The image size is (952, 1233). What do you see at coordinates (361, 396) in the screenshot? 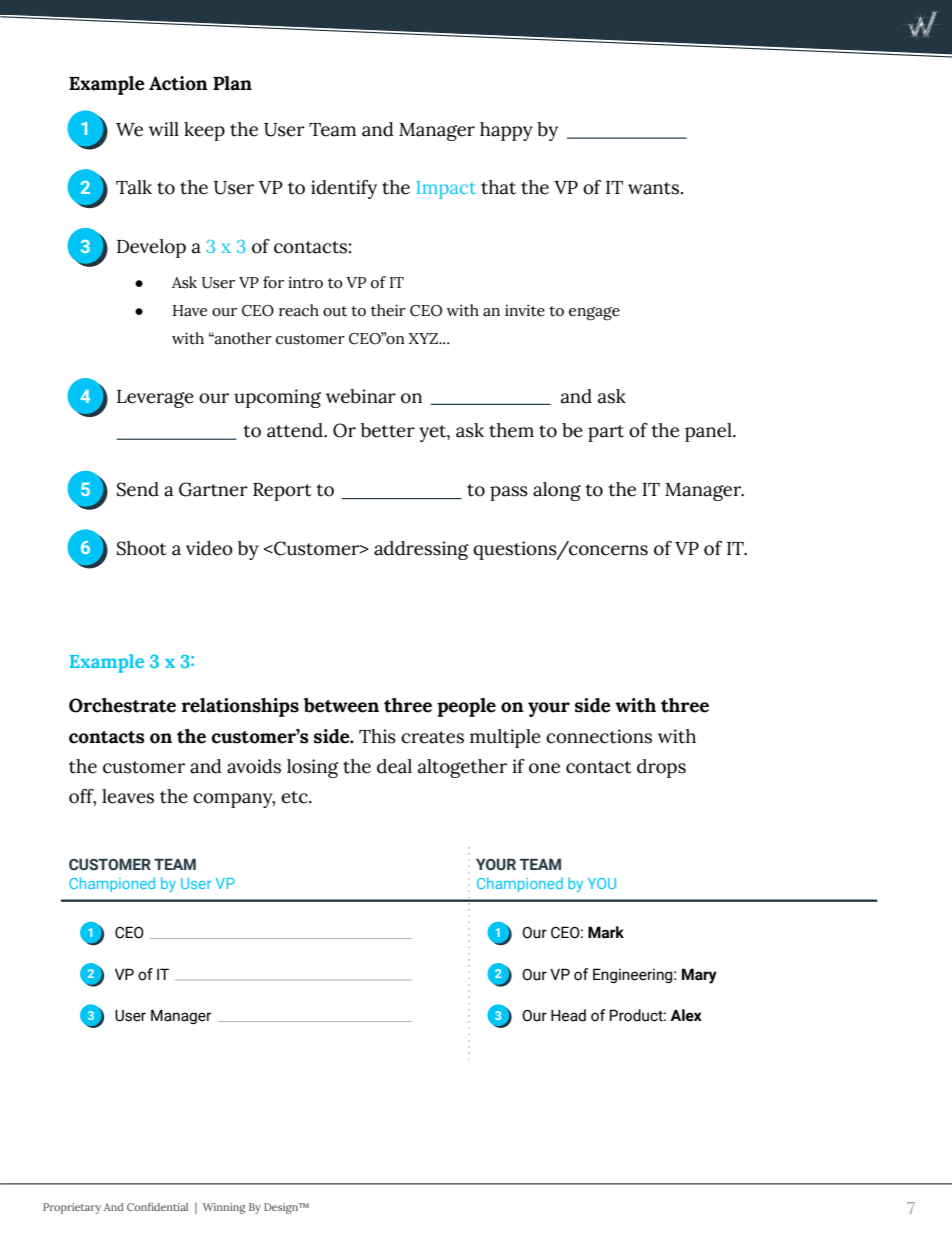
I see `webinar` at bounding box center [361, 396].
